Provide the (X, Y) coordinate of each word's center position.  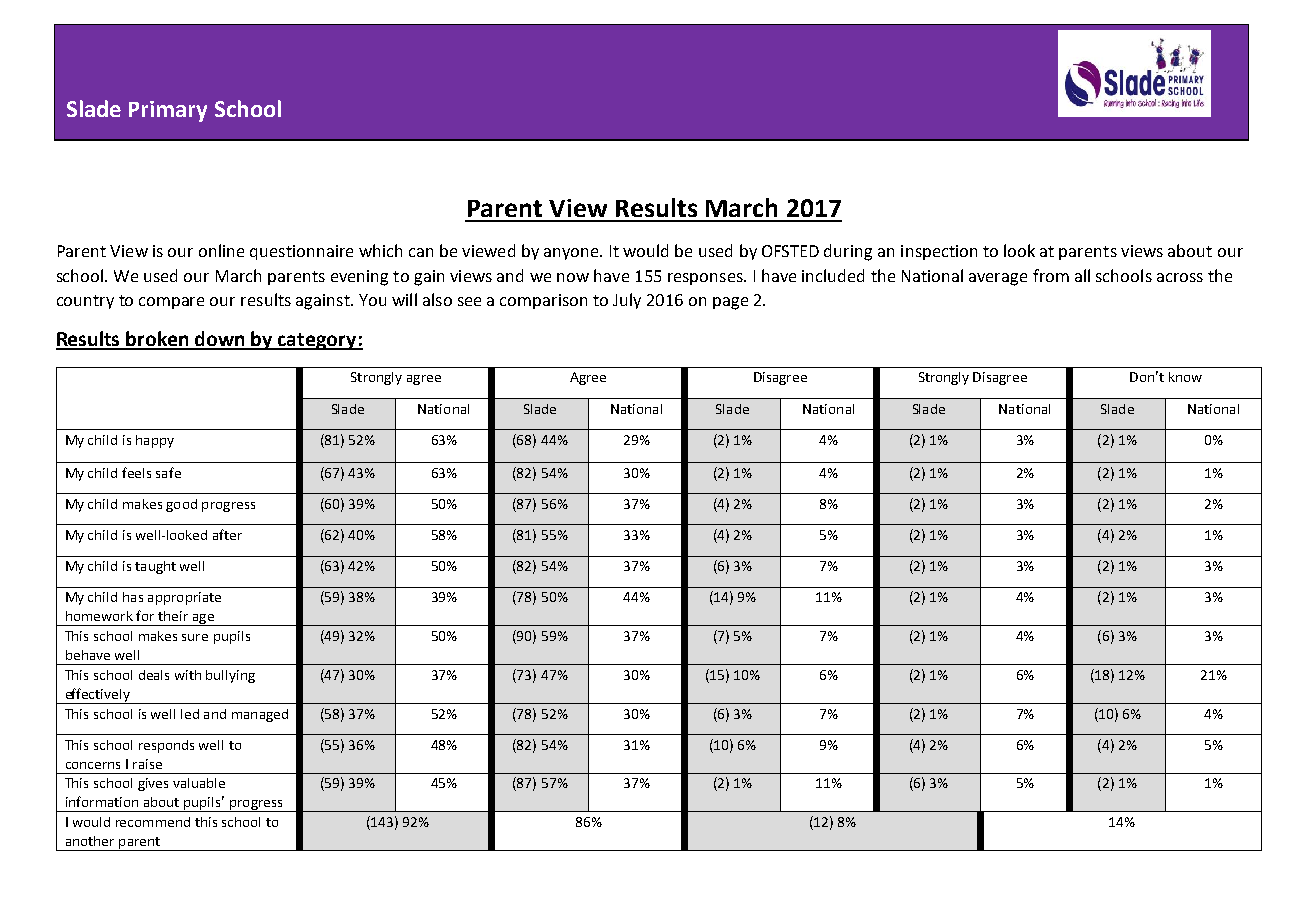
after (227, 534)
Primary (168, 111)
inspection (939, 252)
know (1185, 377)
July (627, 301)
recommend (153, 822)
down (221, 340)
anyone (572, 254)
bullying (230, 676)
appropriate (184, 598)
